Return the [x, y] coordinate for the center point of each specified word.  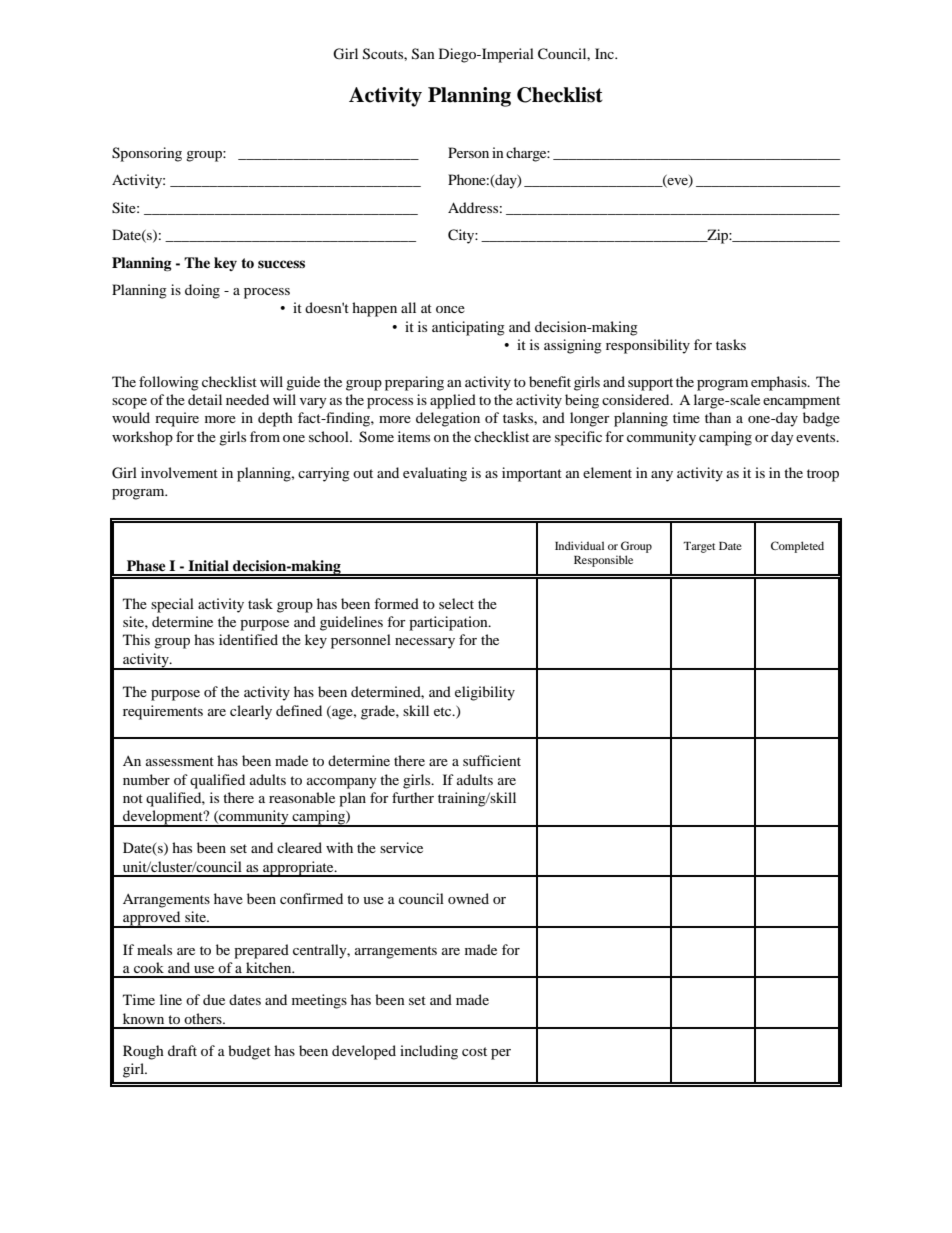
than [718, 417]
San [423, 54]
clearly [251, 712]
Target [699, 547]
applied [453, 401]
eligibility [485, 693]
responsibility [648, 346]
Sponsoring [147, 154]
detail [205, 399]
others [204, 1018]
